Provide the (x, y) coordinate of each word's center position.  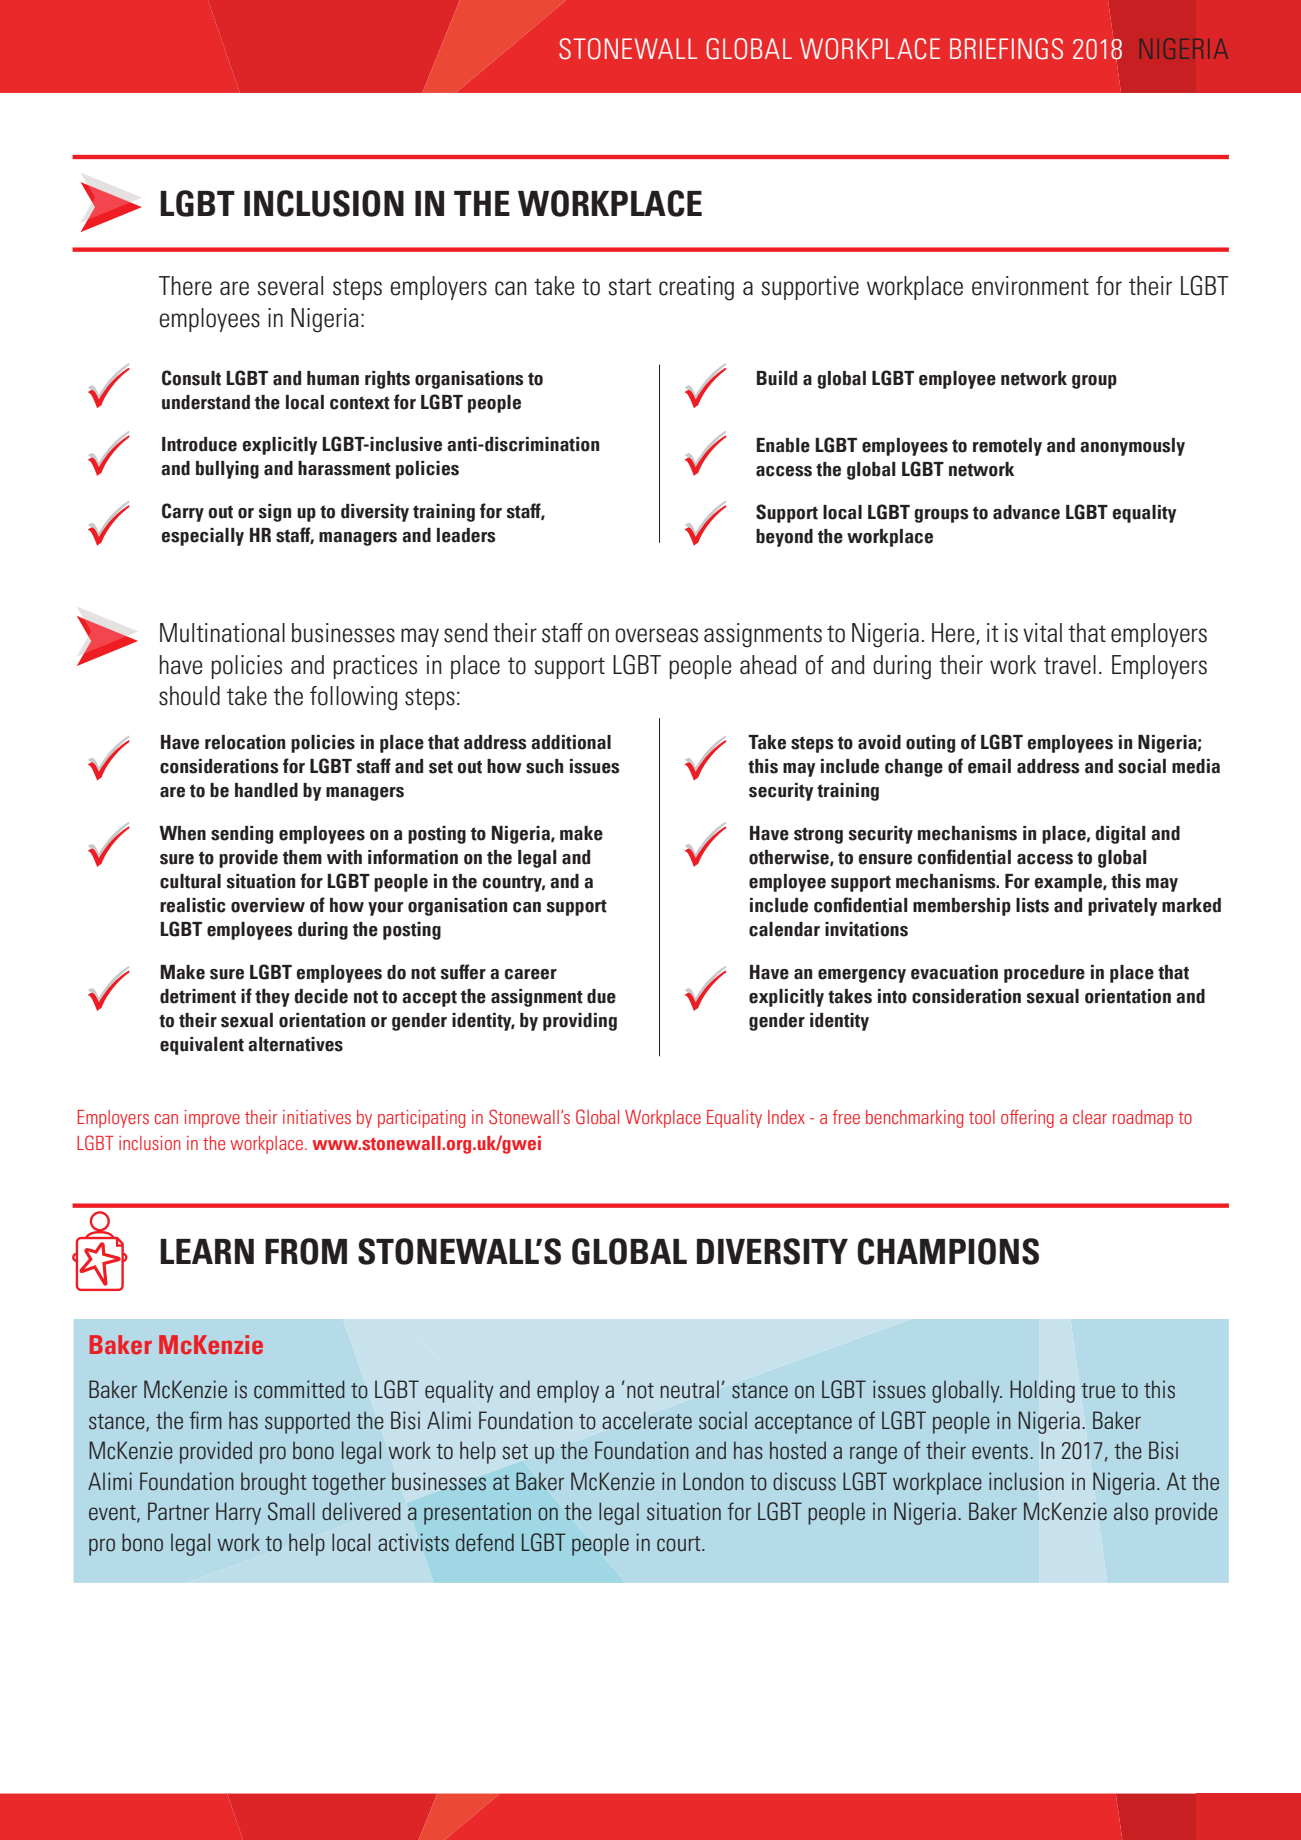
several (290, 286)
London (713, 1481)
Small (291, 1511)
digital (1121, 835)
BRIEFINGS (1006, 49)
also (1131, 1511)
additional (571, 742)
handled (266, 790)
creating (696, 288)
